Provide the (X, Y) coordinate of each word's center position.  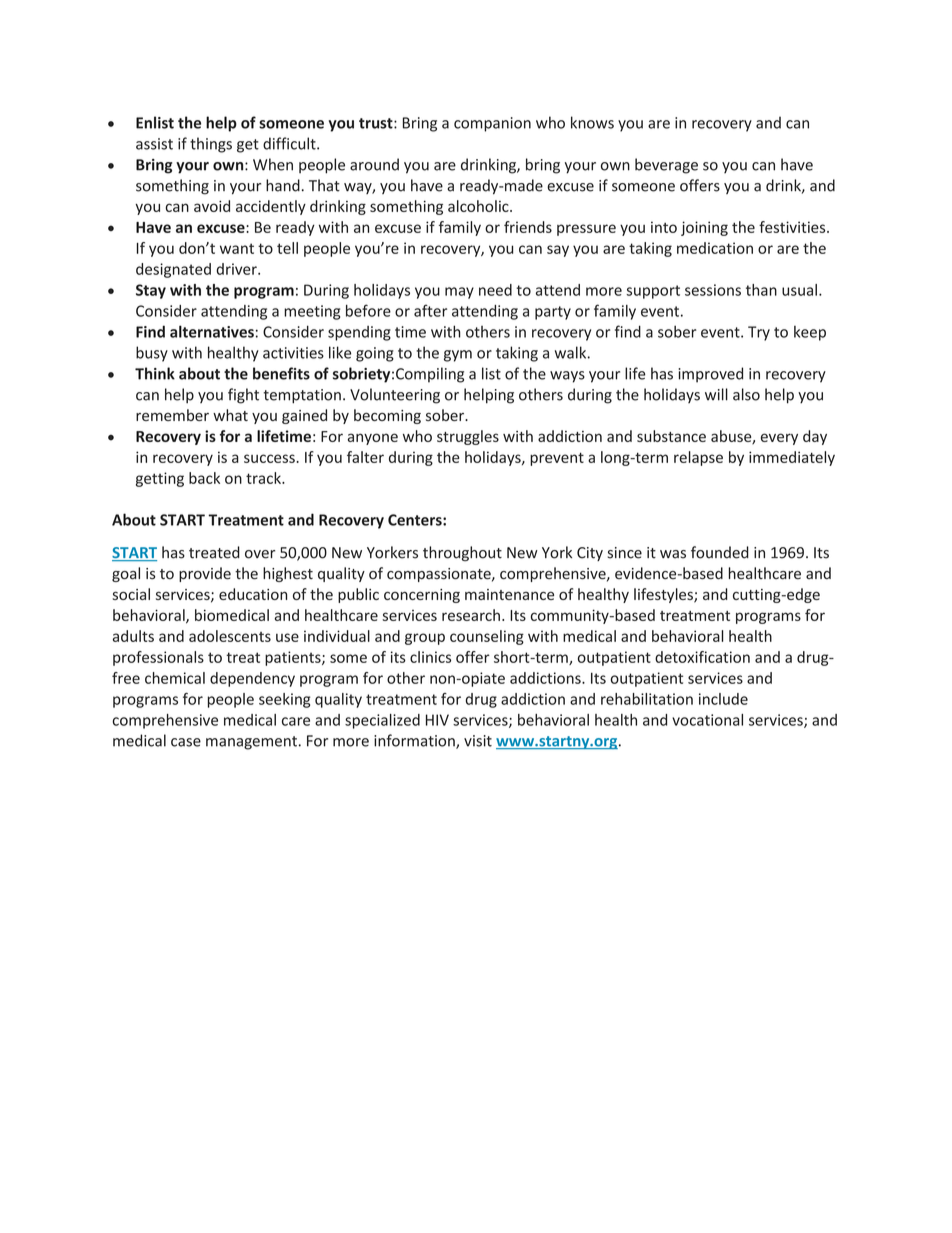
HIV (437, 720)
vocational (707, 720)
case (186, 742)
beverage (666, 166)
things (211, 145)
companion (492, 124)
